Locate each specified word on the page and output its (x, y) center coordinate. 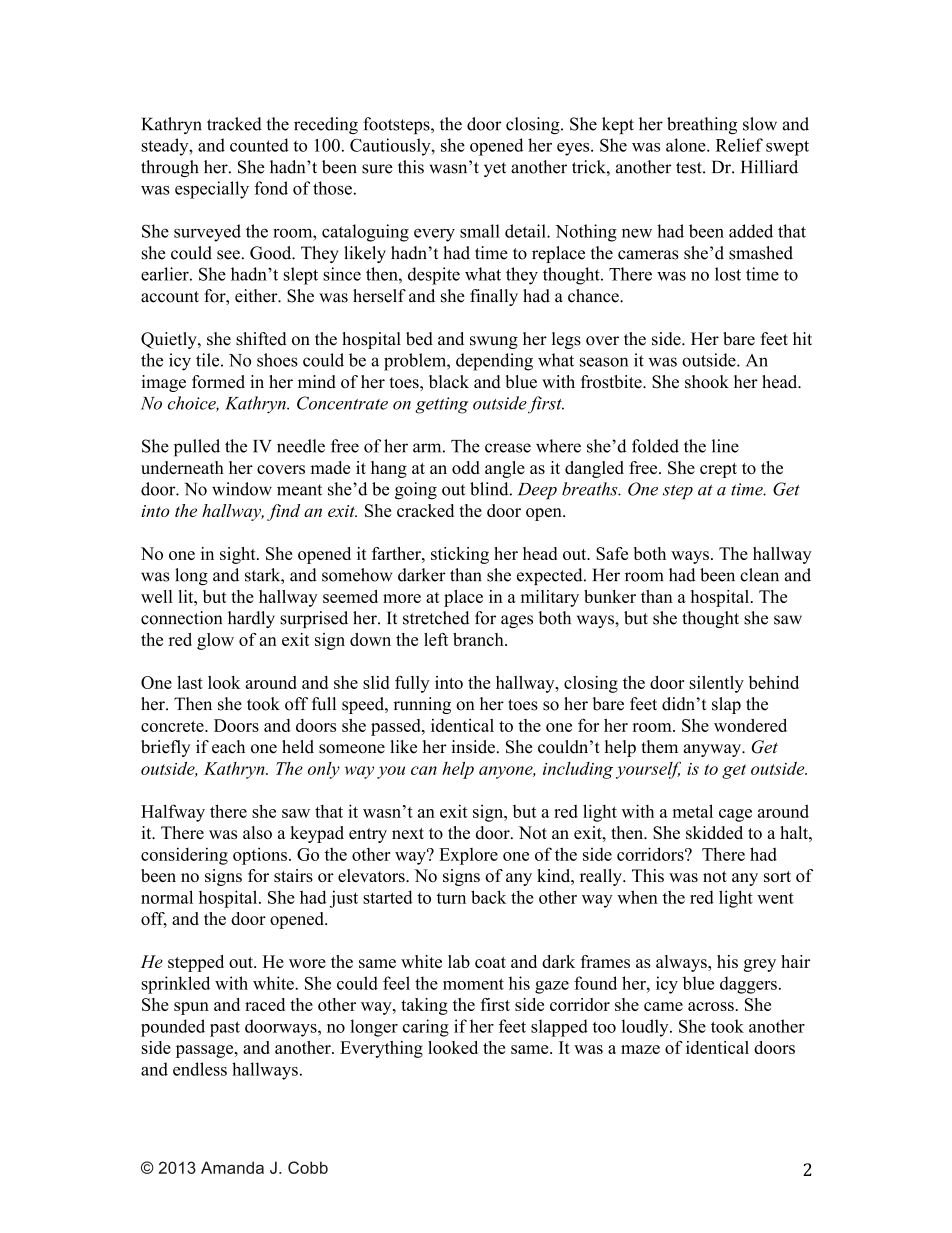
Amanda (232, 1167)
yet (495, 169)
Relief (739, 145)
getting (441, 405)
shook (707, 382)
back (488, 897)
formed (218, 382)
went (775, 898)
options (260, 856)
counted (259, 145)
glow (215, 641)
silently (716, 684)
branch (479, 639)
